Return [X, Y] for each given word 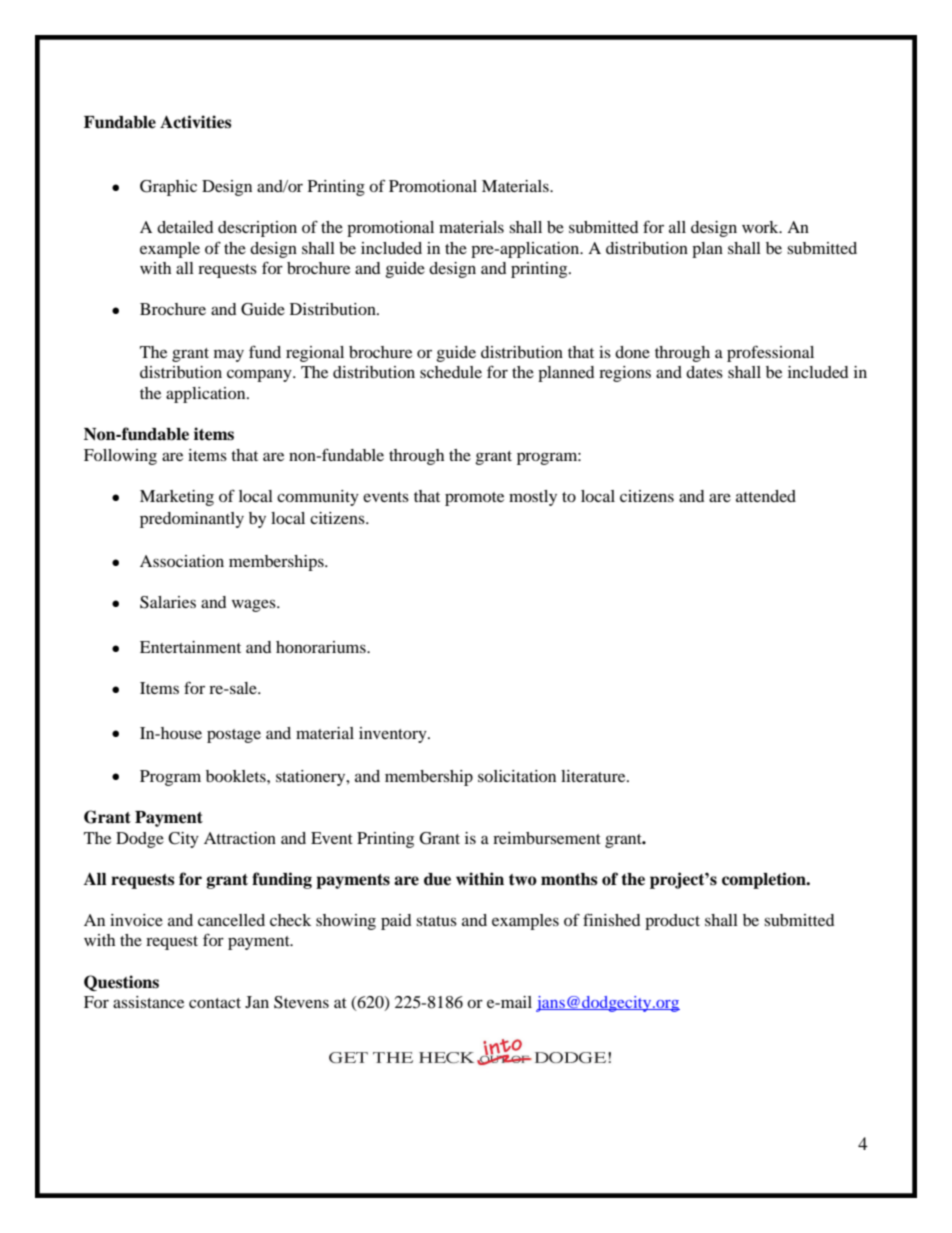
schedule [451, 372]
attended [766, 496]
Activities [195, 122]
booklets [237, 776]
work [761, 227]
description [257, 229]
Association [182, 561]
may [229, 355]
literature [594, 776]
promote [474, 499]
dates [704, 372]
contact [215, 1003]
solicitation [517, 776]
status [436, 921]
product [672, 922]
